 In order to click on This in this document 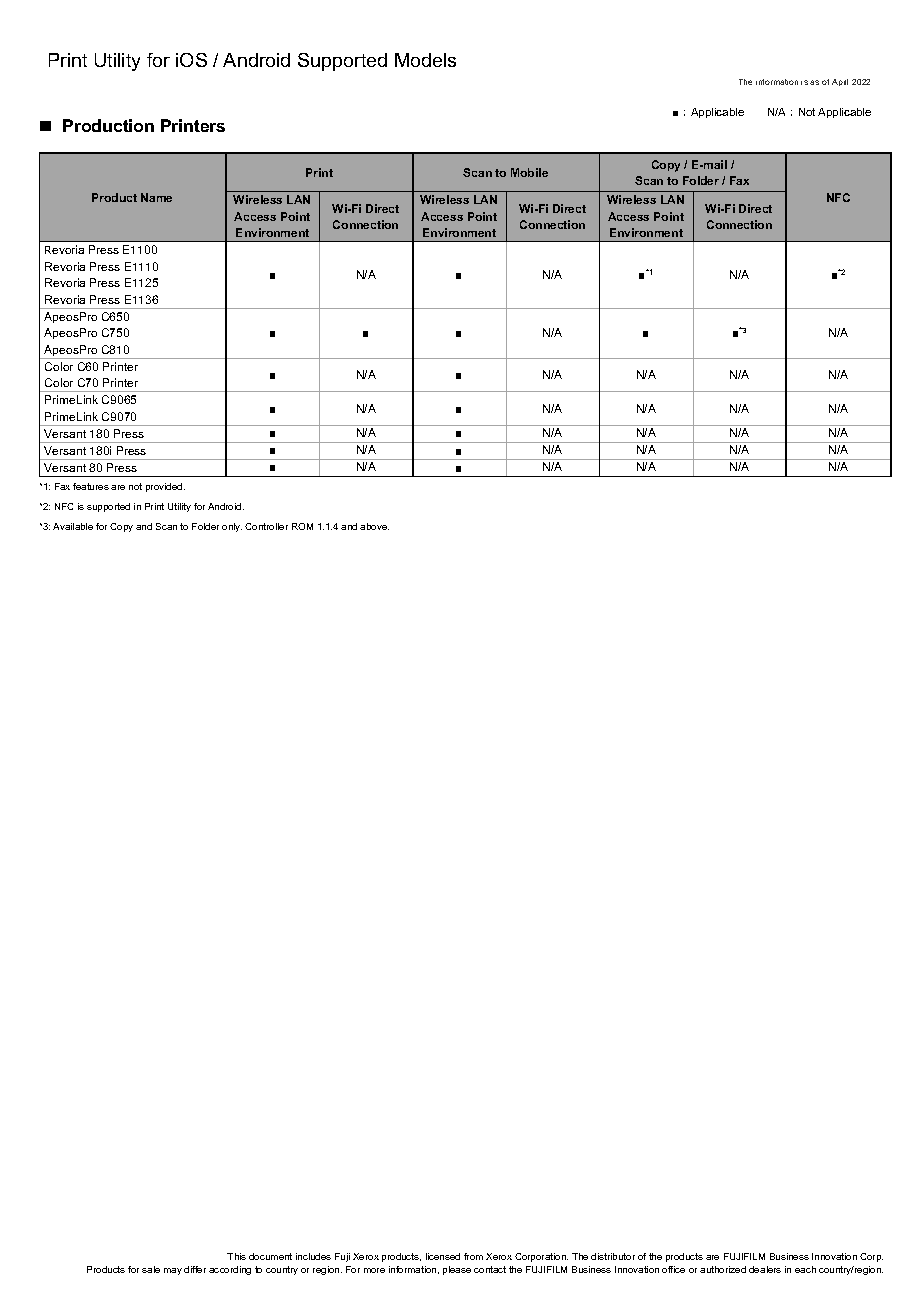, I will do `click(236, 1256)`.
